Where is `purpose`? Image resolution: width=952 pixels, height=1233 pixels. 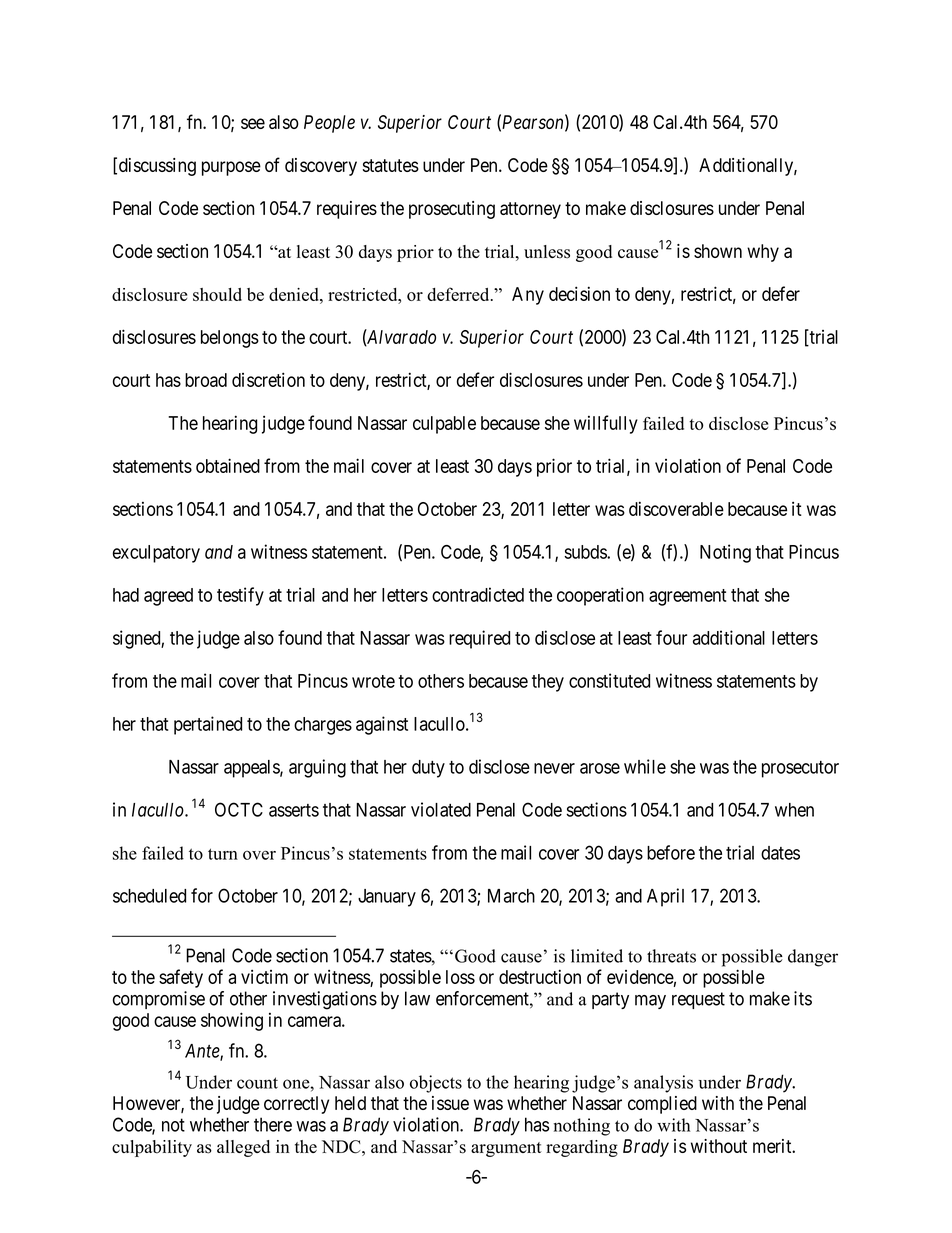
purpose is located at coordinates (231, 168).
